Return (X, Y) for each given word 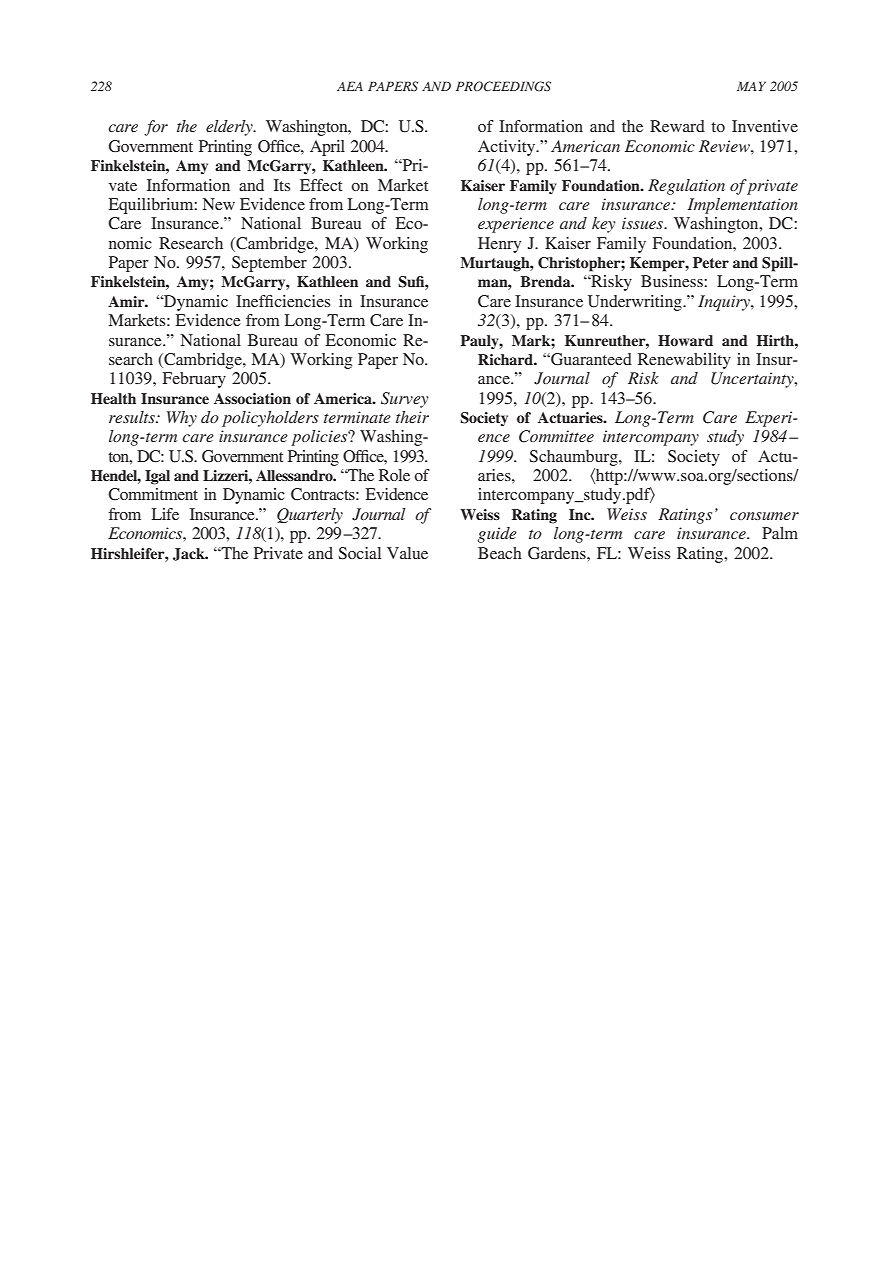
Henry (499, 245)
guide (497, 535)
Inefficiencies (283, 301)
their (412, 417)
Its (282, 185)
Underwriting (636, 303)
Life (165, 514)
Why (182, 419)
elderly (230, 128)
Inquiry (725, 303)
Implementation (743, 206)
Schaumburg (574, 458)
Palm (780, 533)
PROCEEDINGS (503, 86)
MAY (751, 86)
